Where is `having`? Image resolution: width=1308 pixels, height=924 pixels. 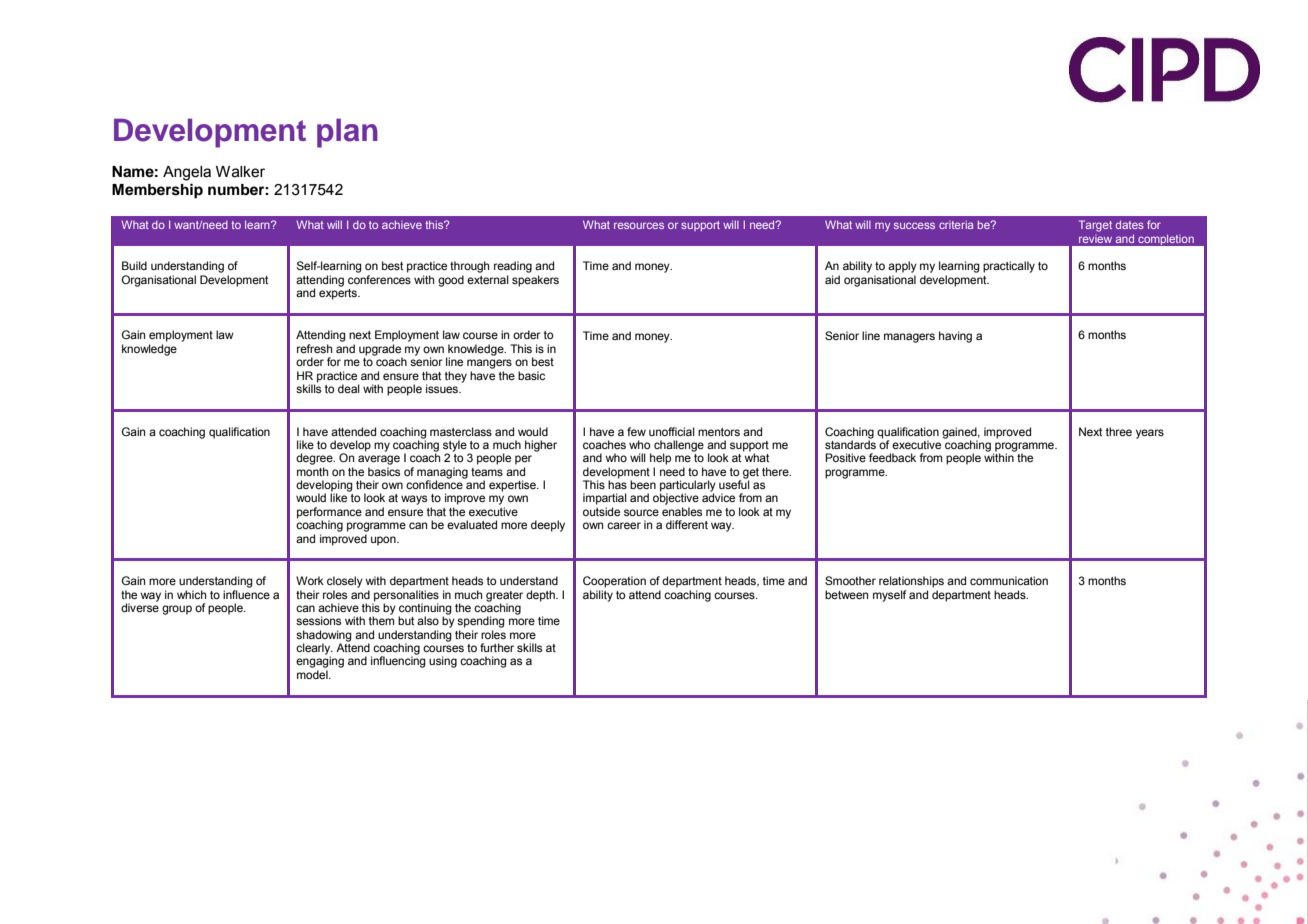
having is located at coordinates (955, 337).
